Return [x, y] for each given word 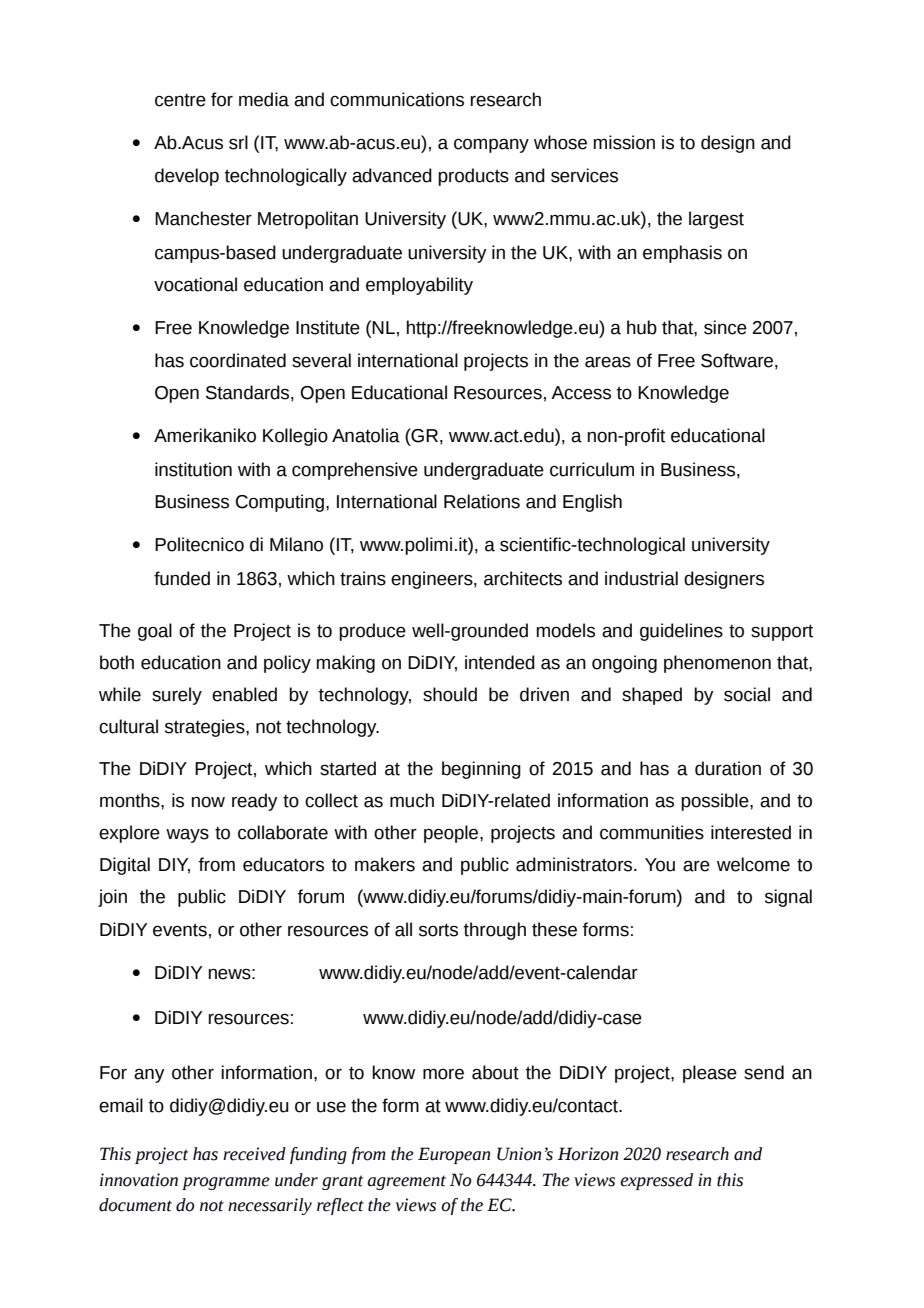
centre [180, 100]
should [450, 694]
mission [624, 142]
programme [226, 1183]
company [491, 146]
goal [155, 632]
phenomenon [717, 664]
